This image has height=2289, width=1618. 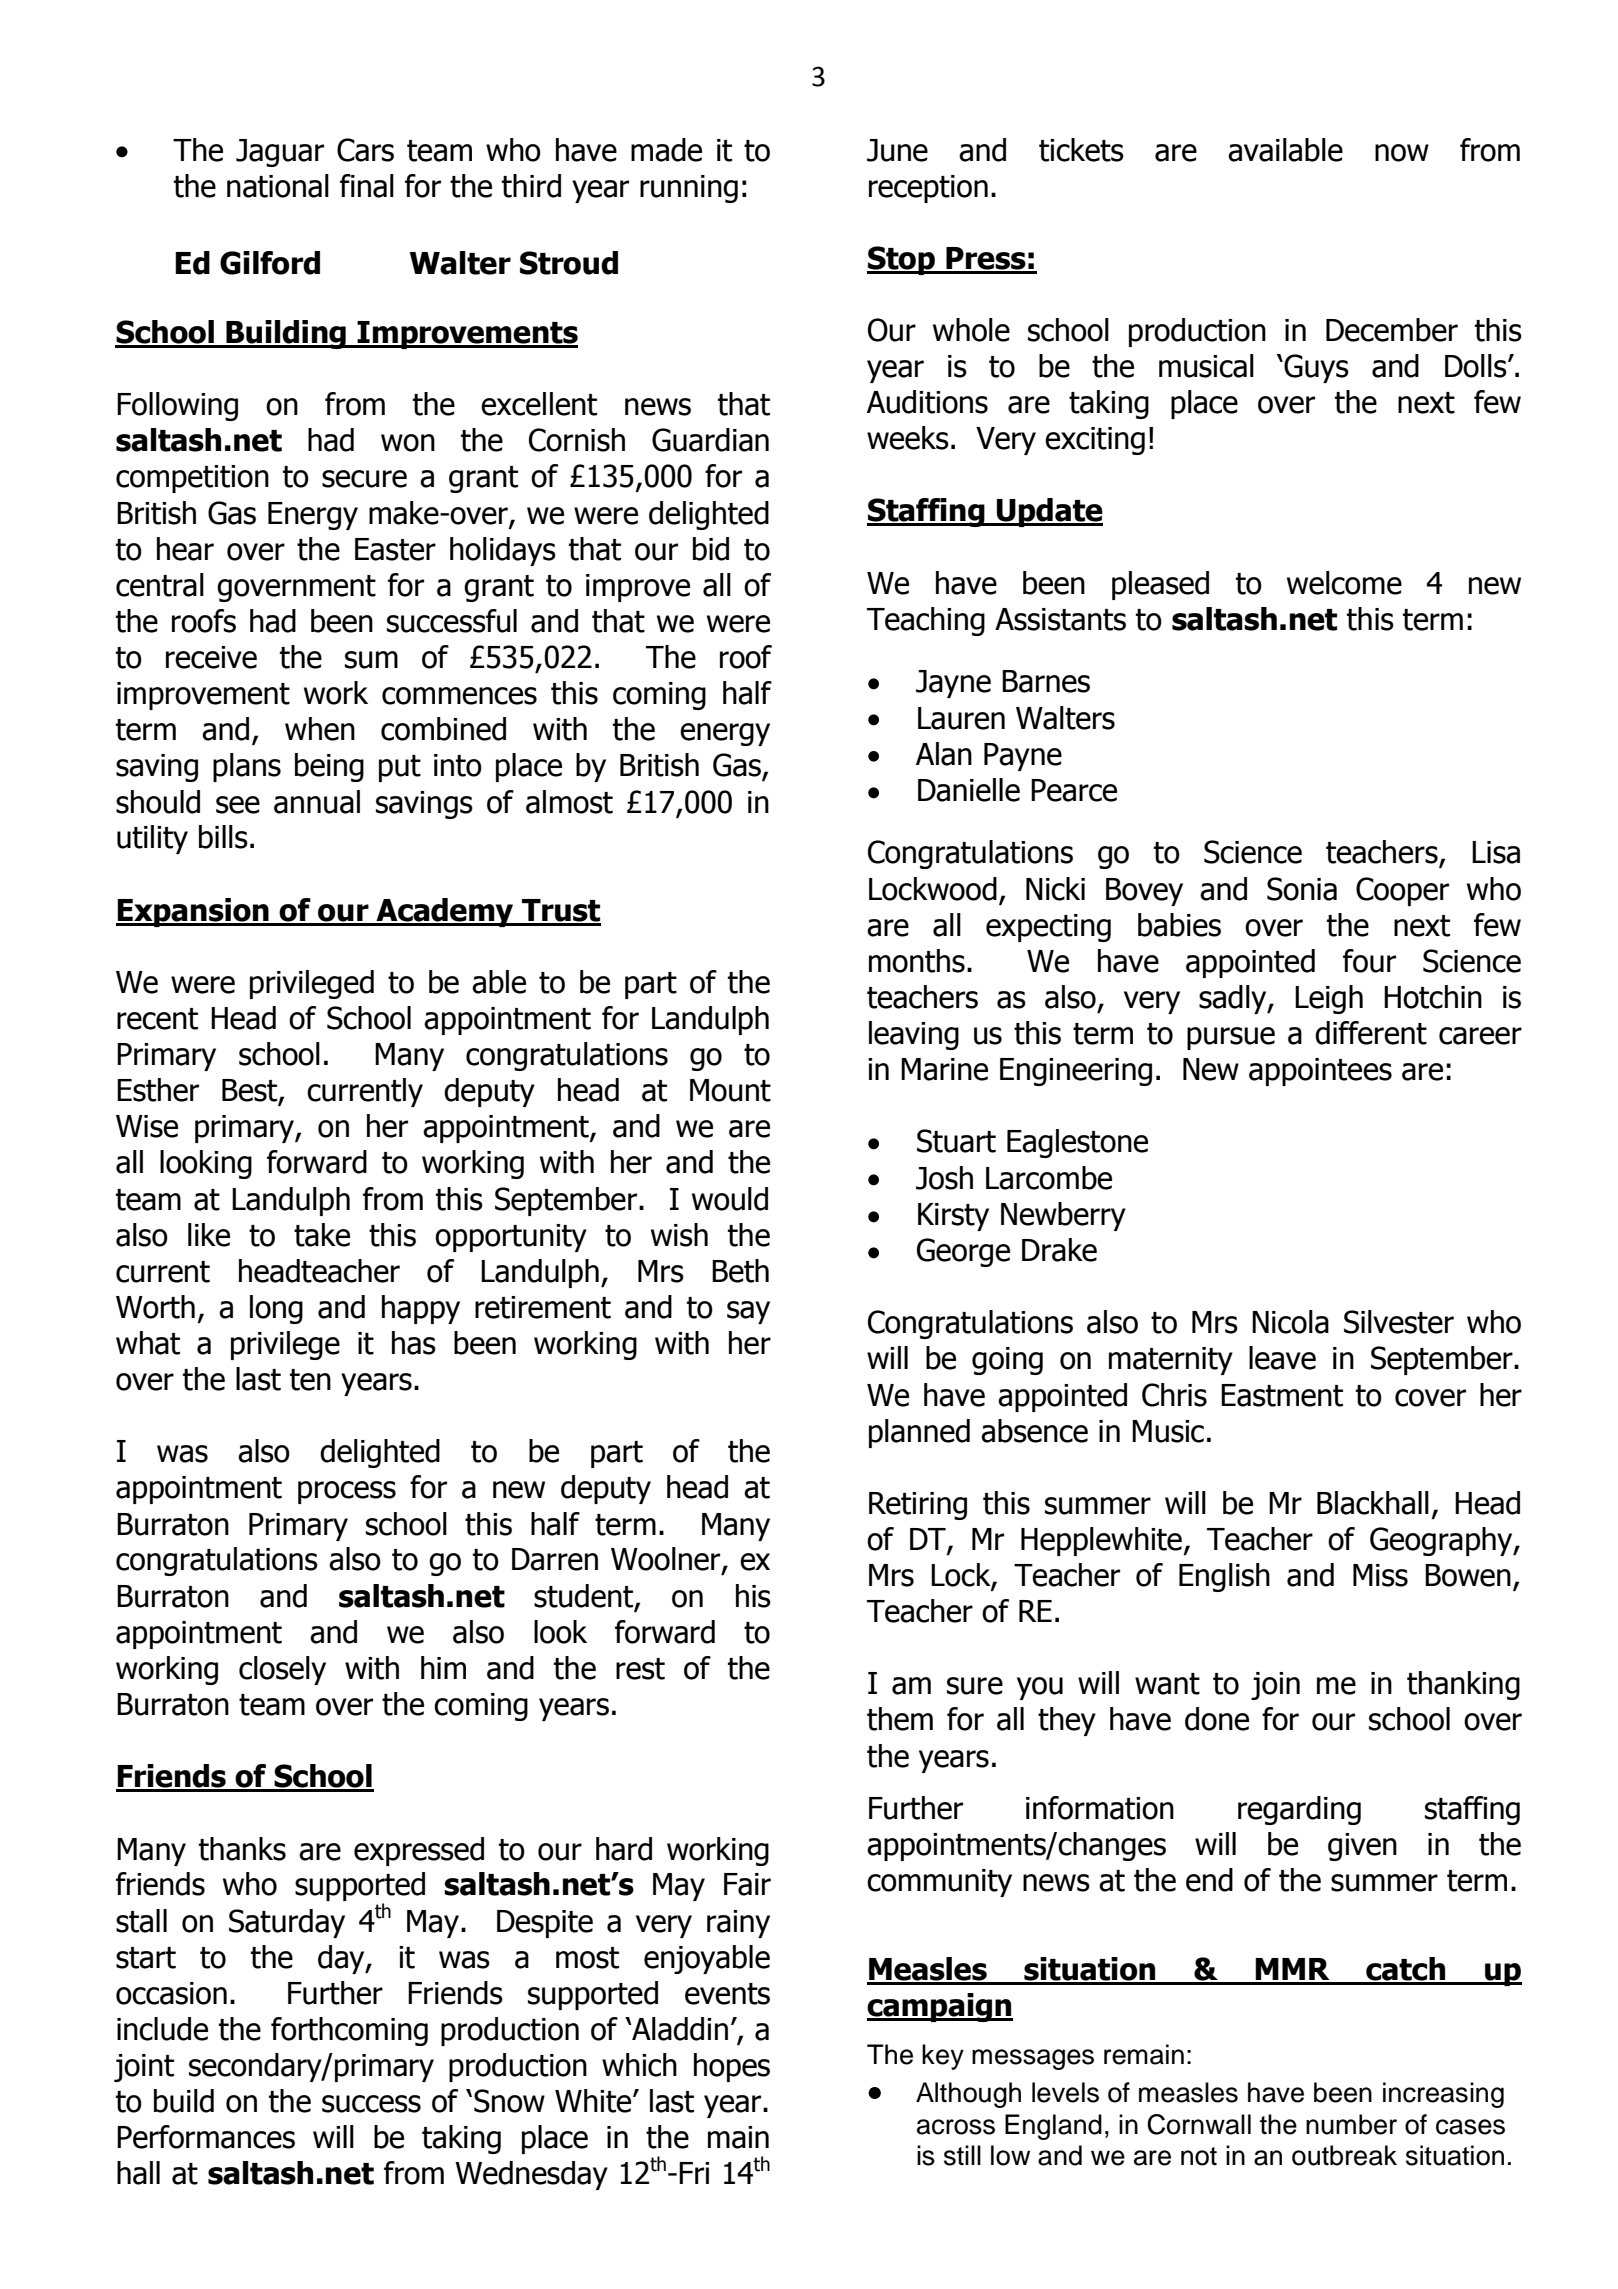 What do you see at coordinates (206, 2137) in the image?
I see `Performances` at bounding box center [206, 2137].
